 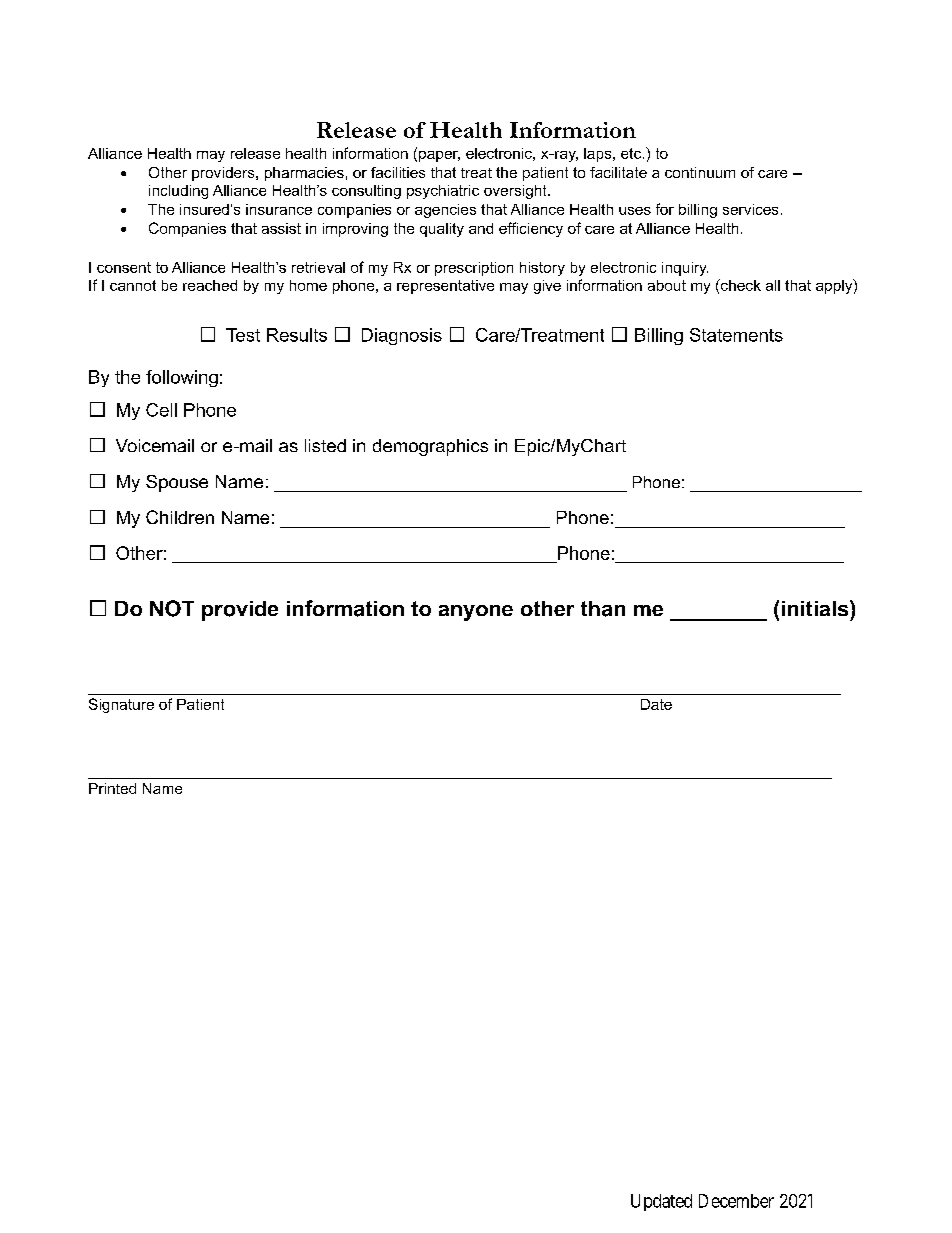 I want to click on demographics, so click(x=430, y=447).
